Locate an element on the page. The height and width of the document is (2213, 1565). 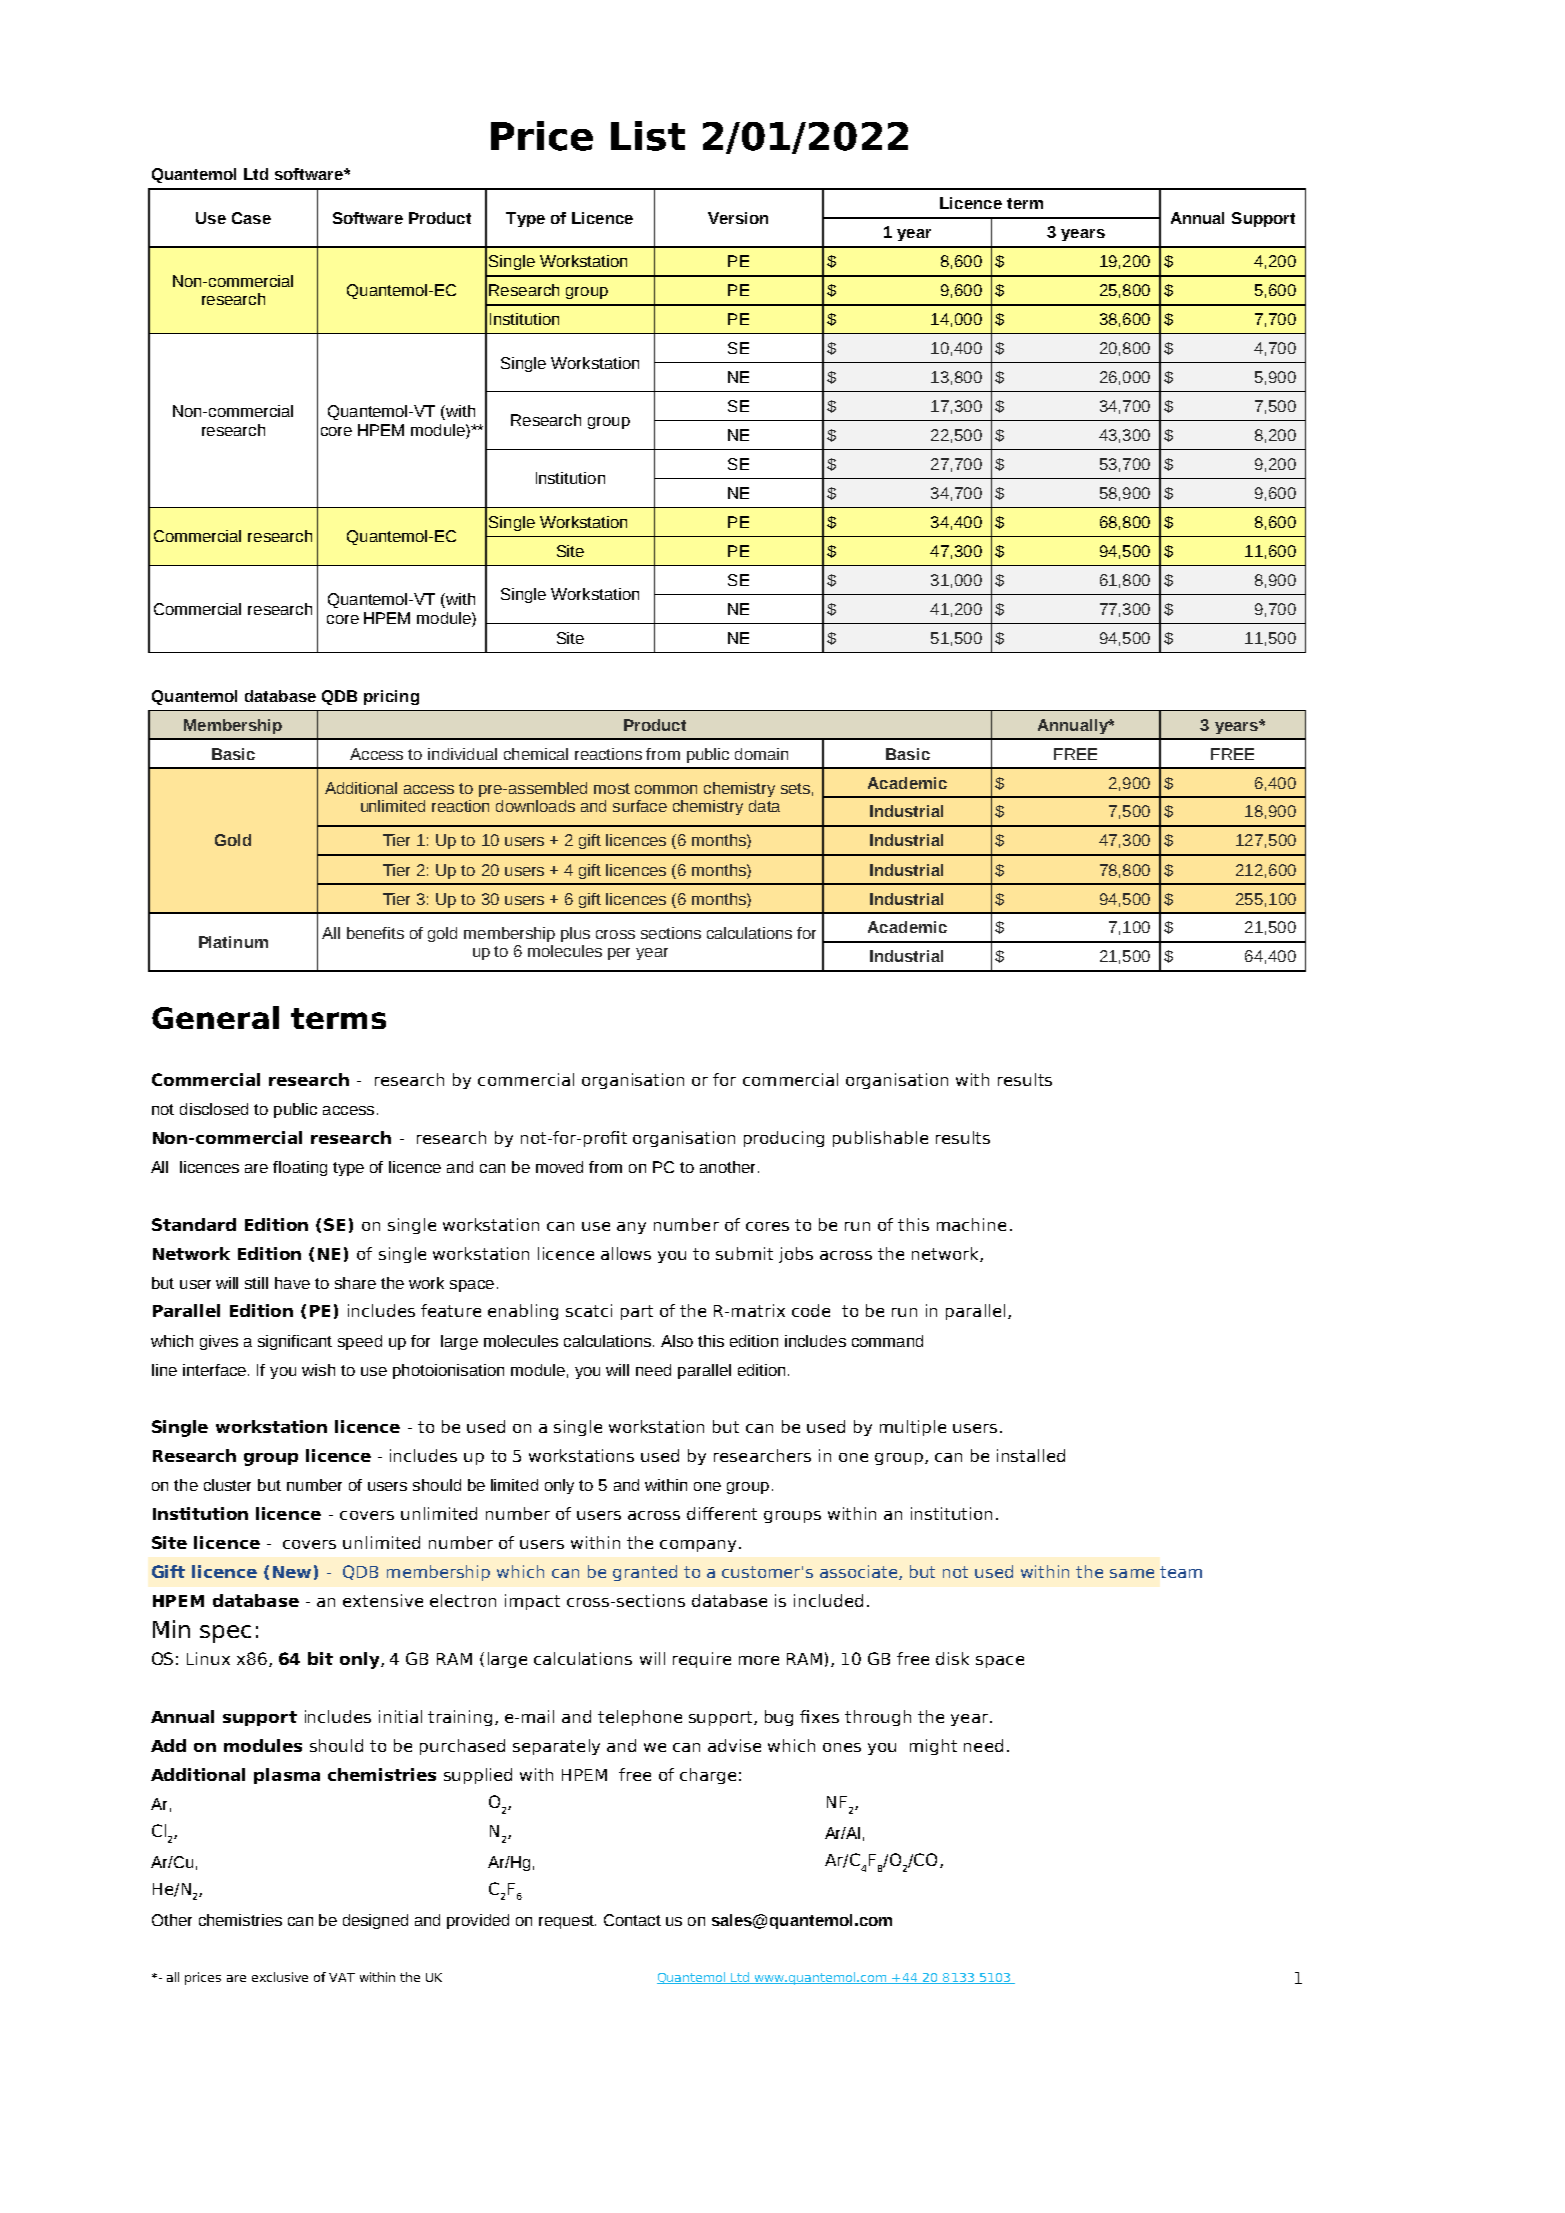
List is located at coordinates (648, 136).
